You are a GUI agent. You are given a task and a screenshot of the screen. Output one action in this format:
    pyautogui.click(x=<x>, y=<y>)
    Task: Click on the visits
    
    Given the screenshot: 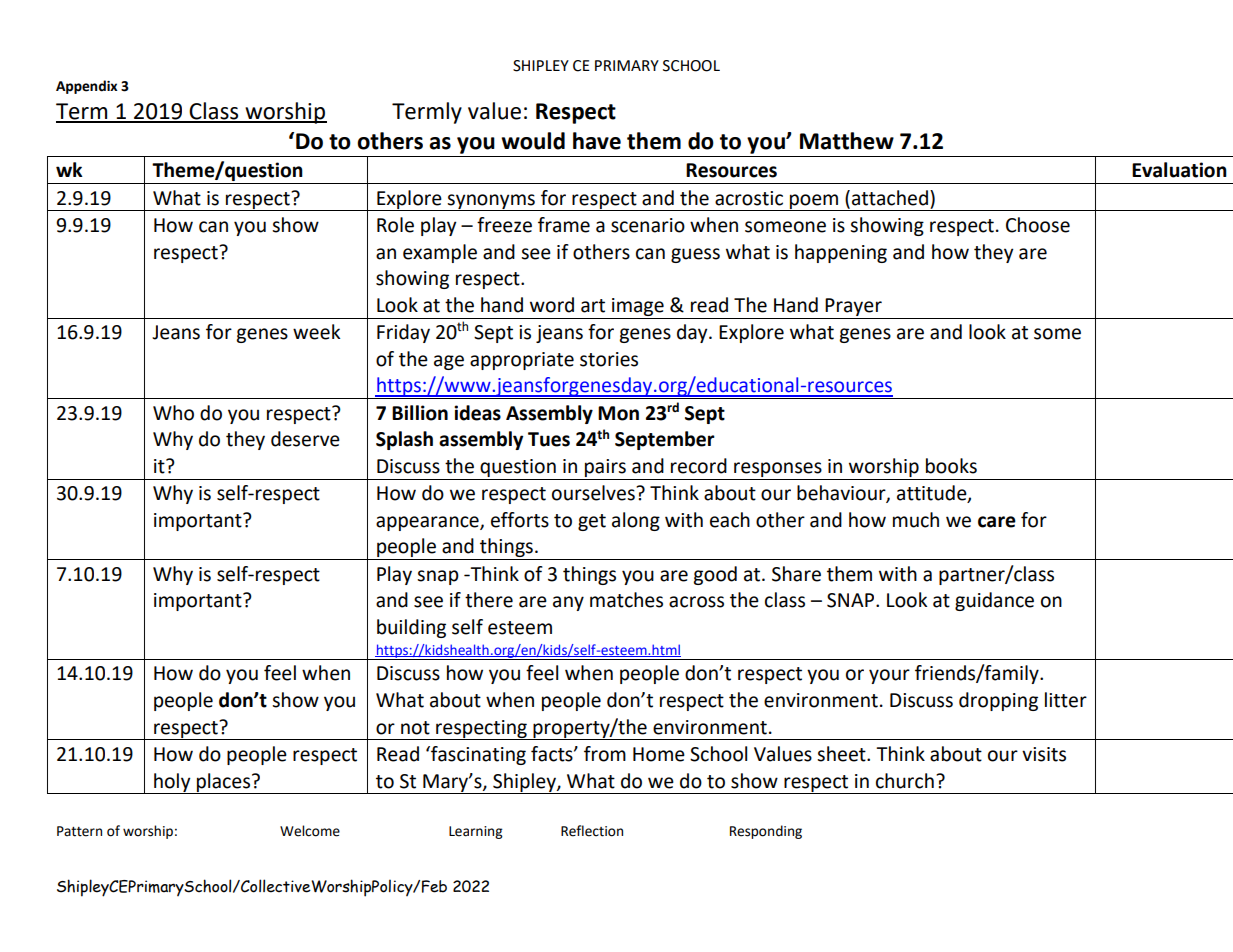 What is the action you would take?
    pyautogui.click(x=1044, y=754)
